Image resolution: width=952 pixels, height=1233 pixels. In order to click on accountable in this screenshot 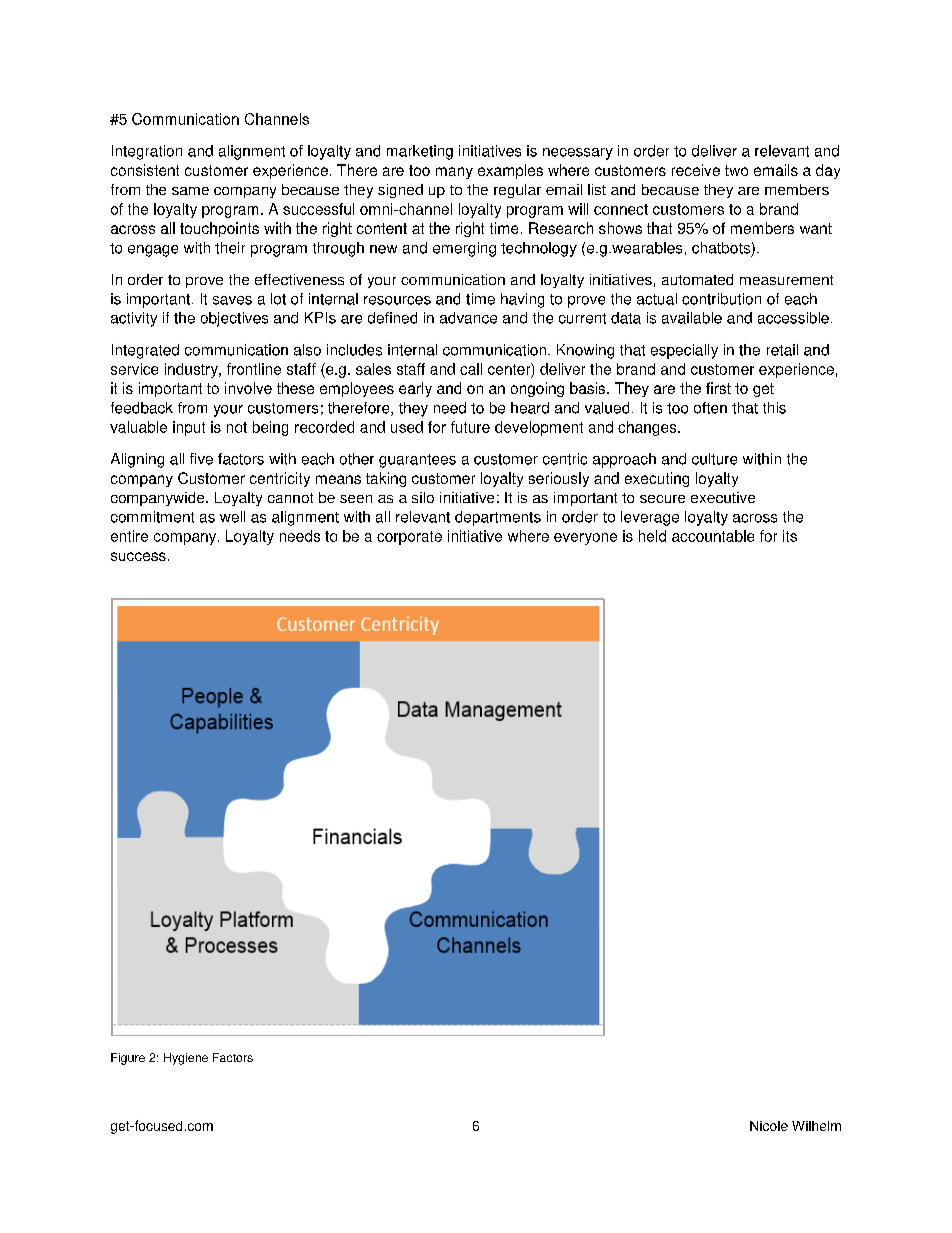, I will do `click(713, 536)`.
